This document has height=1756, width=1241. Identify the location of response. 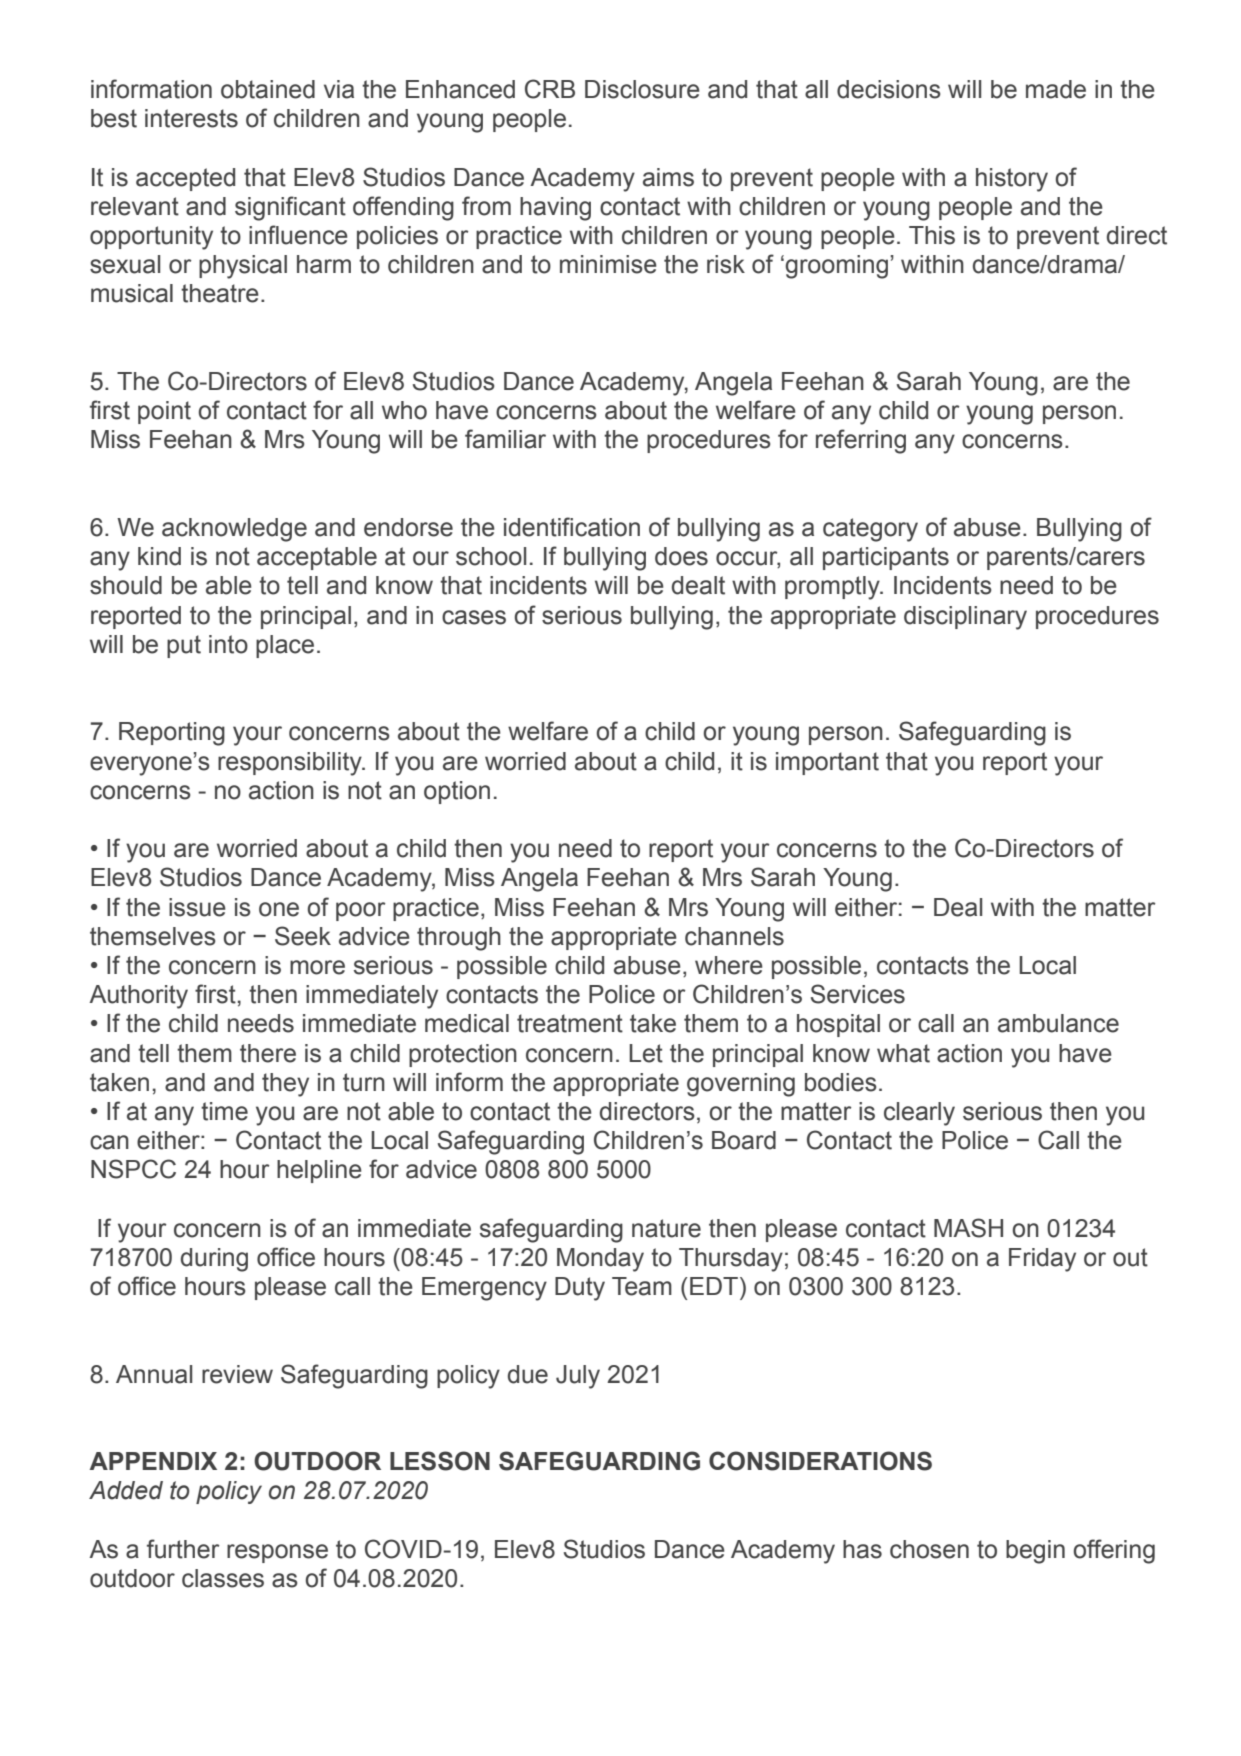
(277, 1553).
